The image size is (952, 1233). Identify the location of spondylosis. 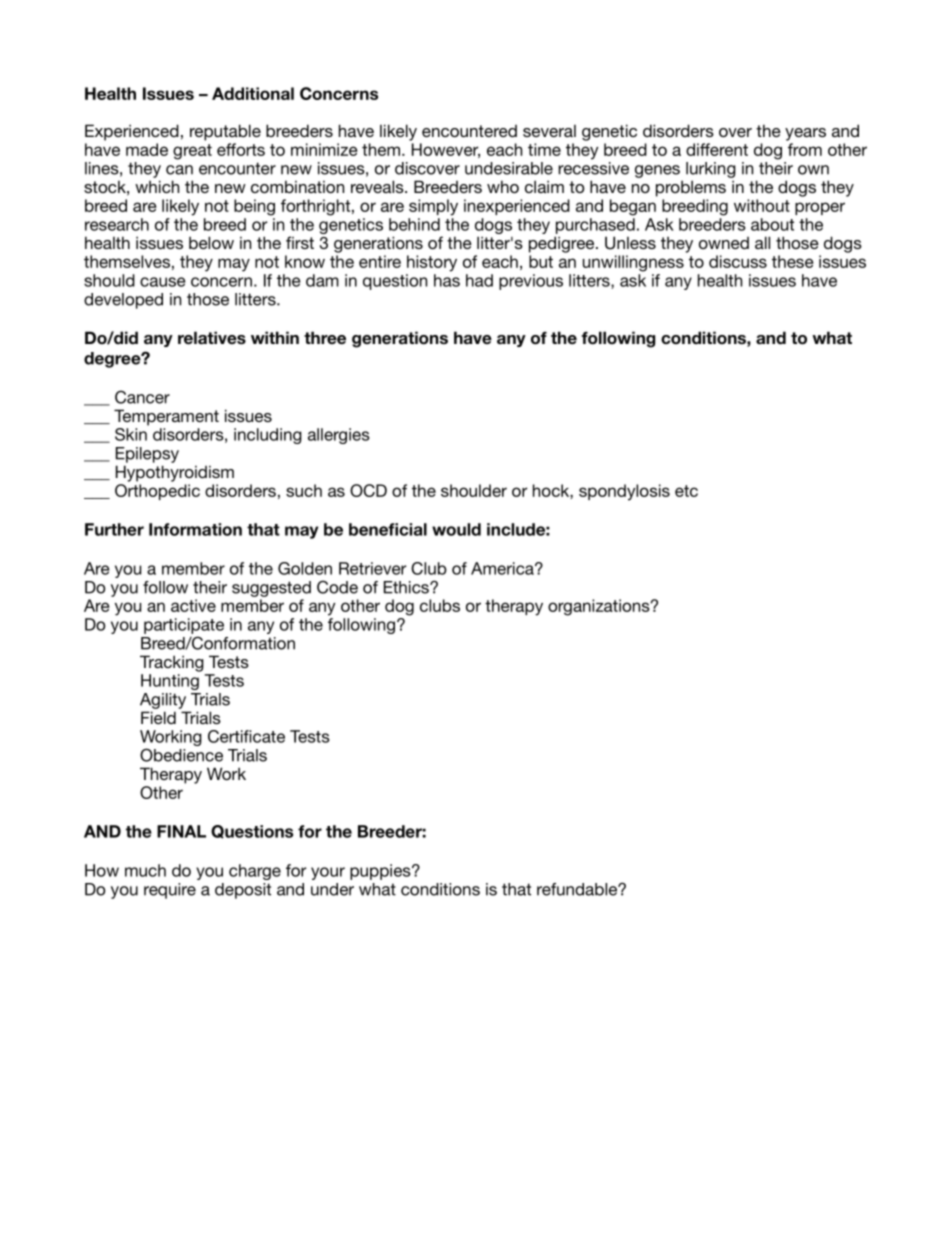
(624, 492).
